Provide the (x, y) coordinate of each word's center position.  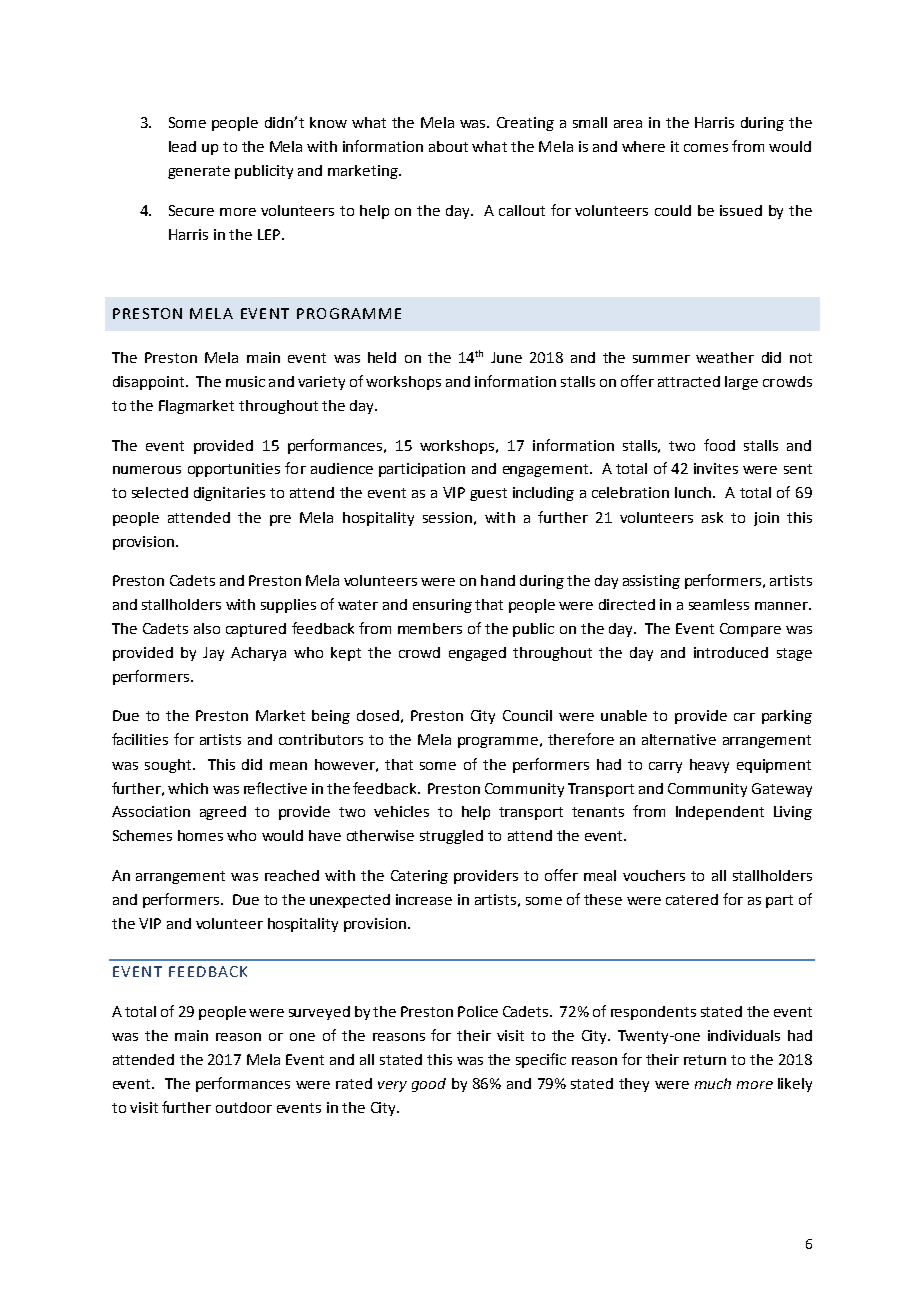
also (207, 628)
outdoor (244, 1107)
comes (706, 148)
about (448, 146)
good (429, 1085)
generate (199, 172)
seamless (719, 604)
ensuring (442, 606)
